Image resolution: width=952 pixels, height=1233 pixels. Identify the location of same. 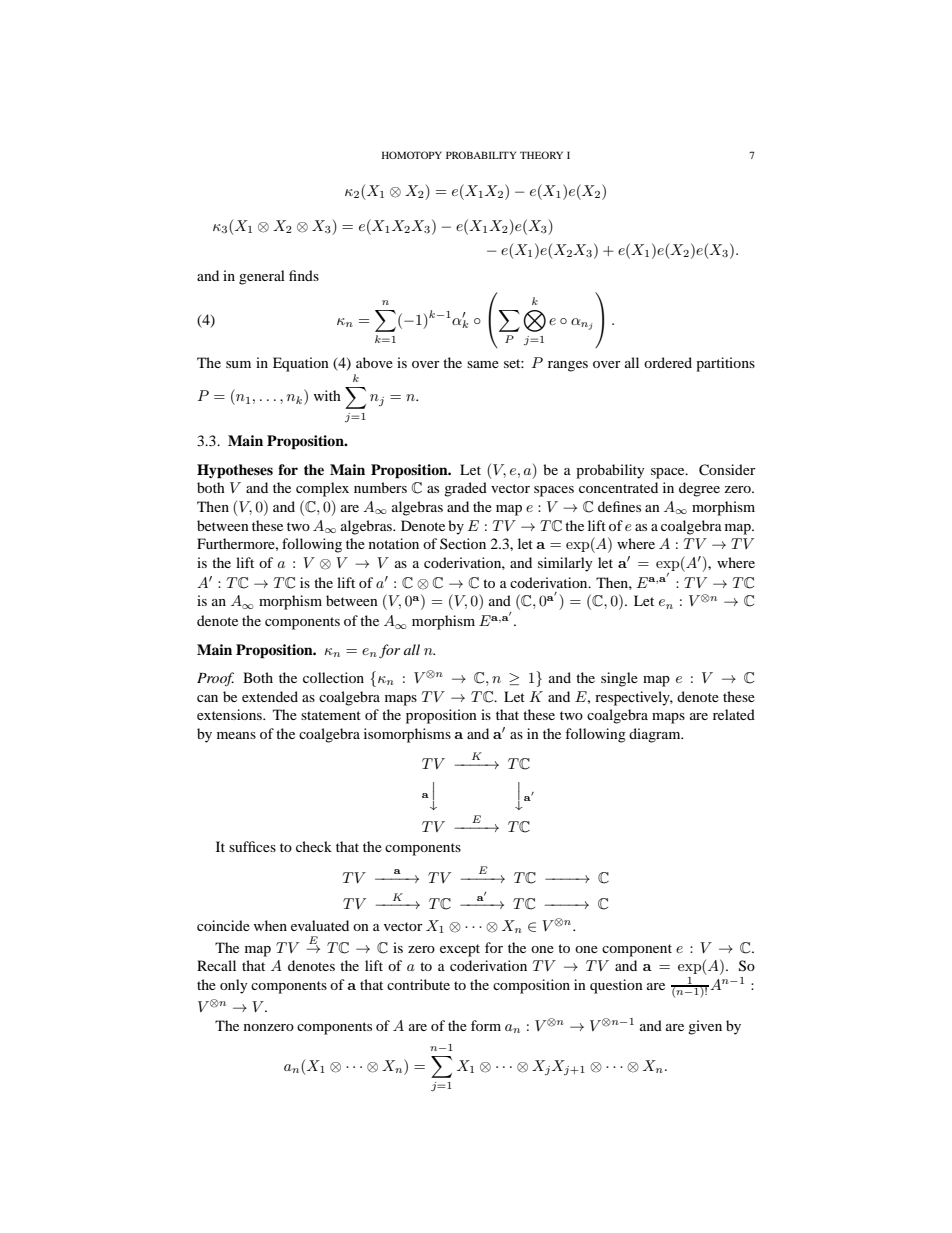
(483, 364).
